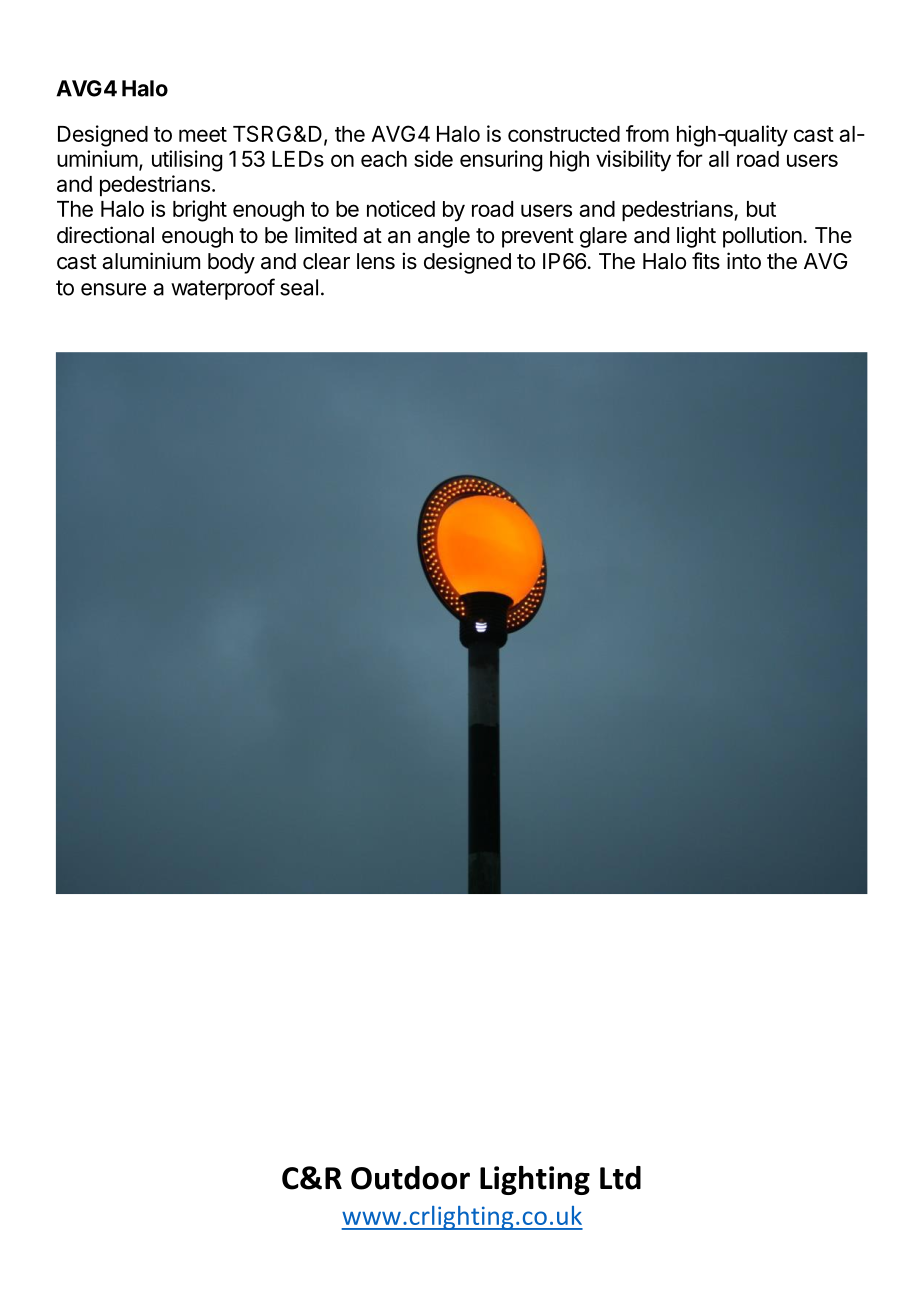 This screenshot has width=924, height=1308. I want to click on side, so click(433, 158).
